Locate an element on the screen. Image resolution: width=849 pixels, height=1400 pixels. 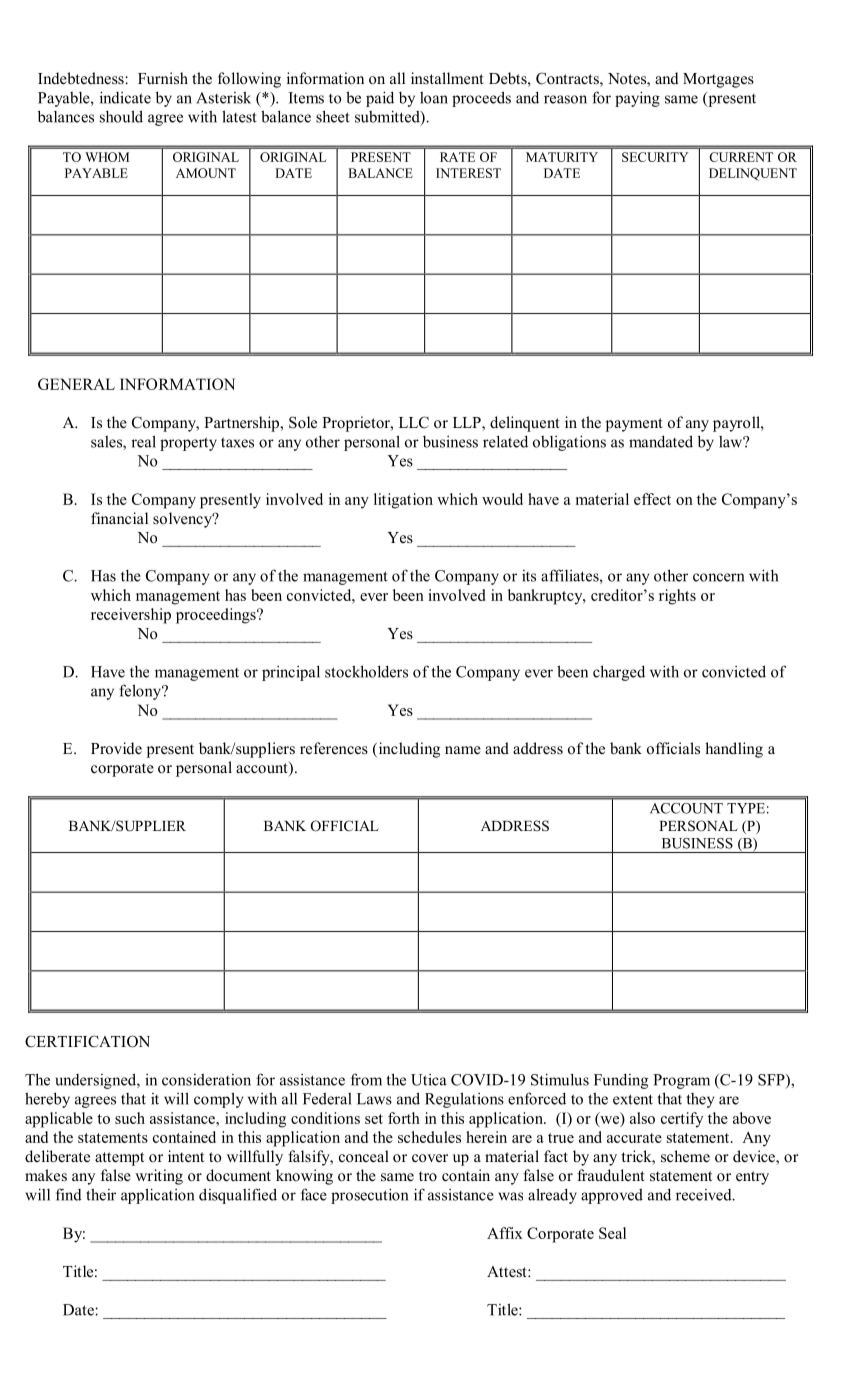
charged is located at coordinates (619, 673).
